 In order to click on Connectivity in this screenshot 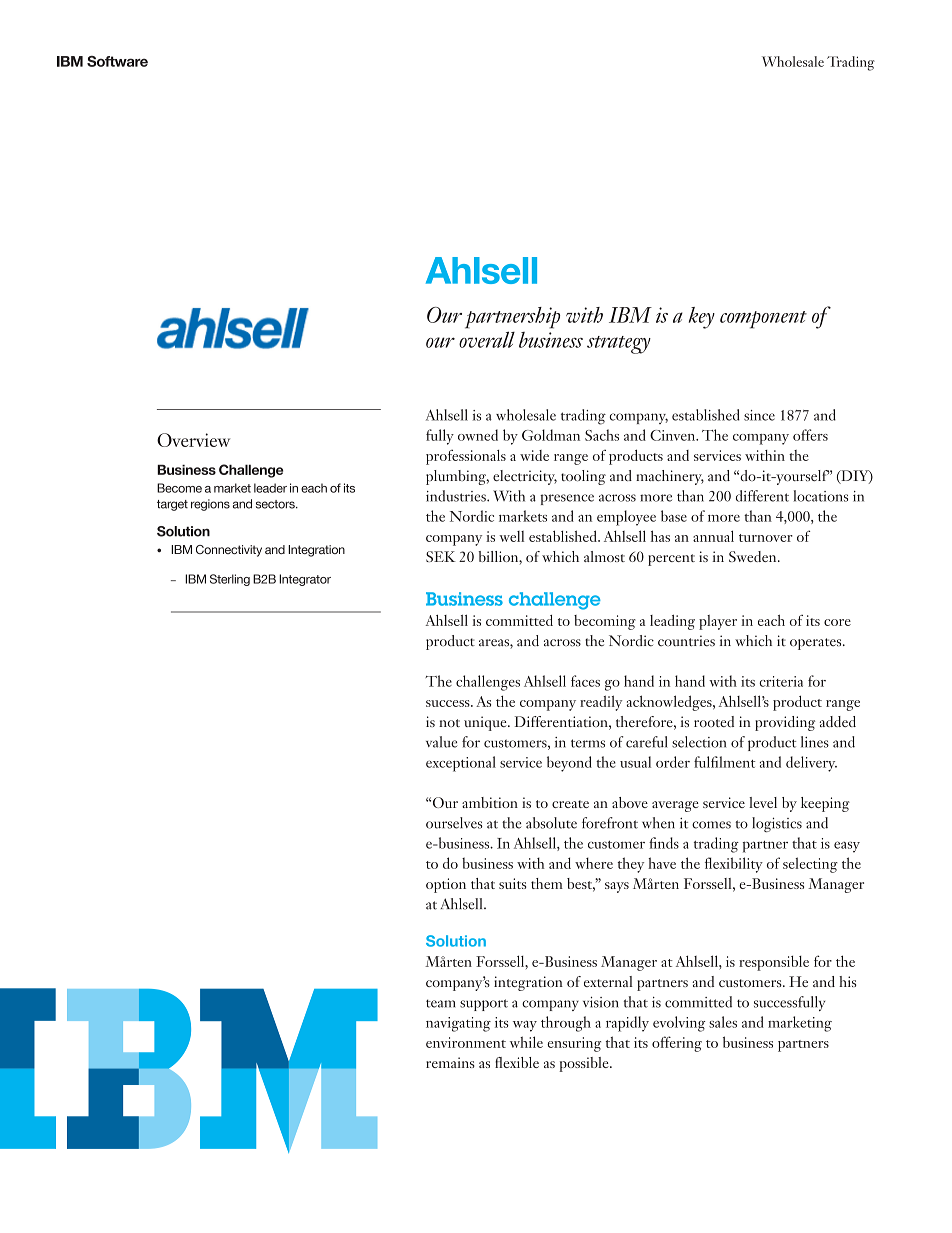, I will do `click(229, 551)`.
